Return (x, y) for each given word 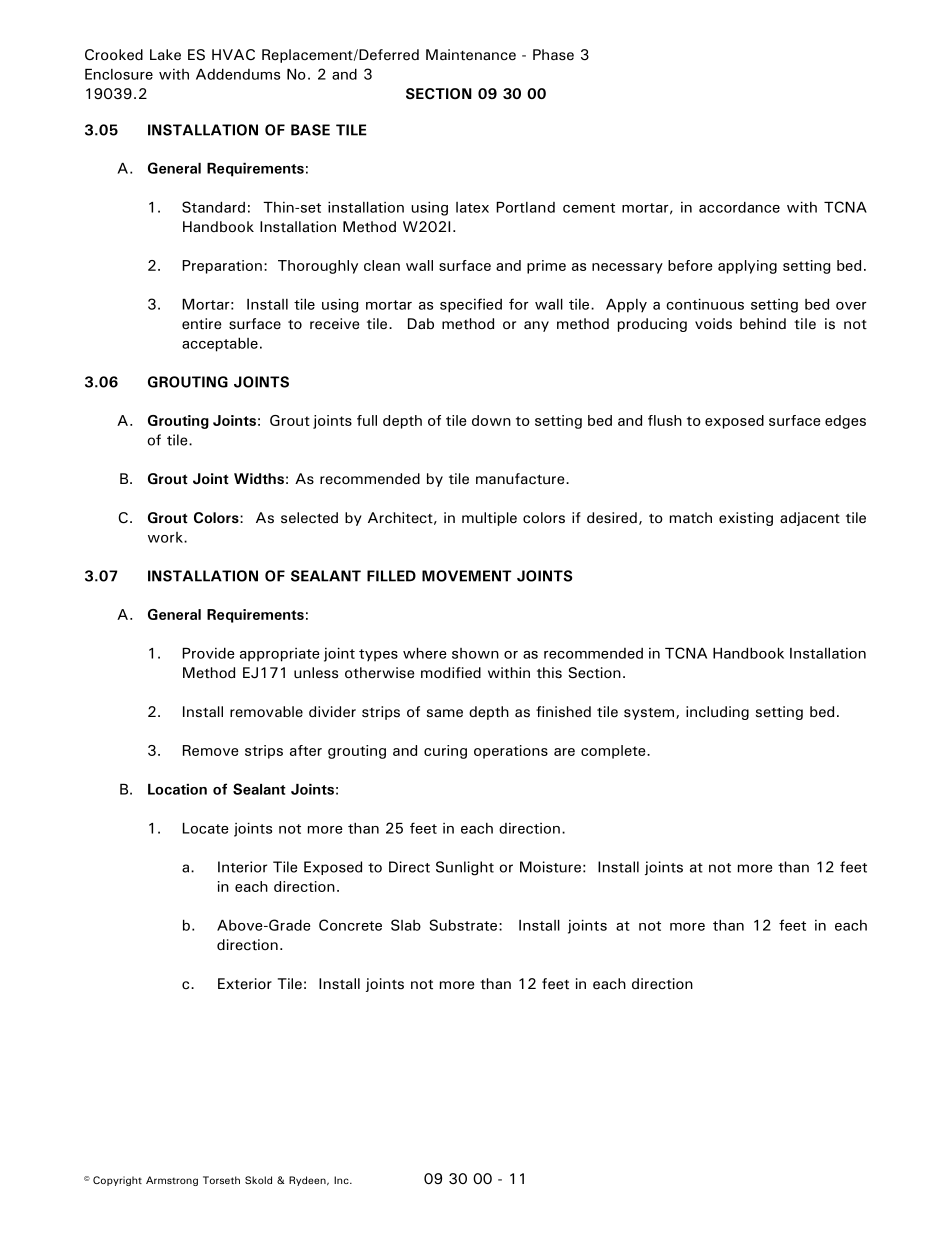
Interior (242, 867)
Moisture (550, 867)
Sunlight (465, 868)
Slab (406, 925)
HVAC (233, 54)
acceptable (220, 344)
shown (475, 653)
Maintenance (471, 55)
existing (746, 519)
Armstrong (172, 1181)
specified (471, 305)
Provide (208, 653)
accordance (739, 207)
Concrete (350, 925)
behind (763, 324)
